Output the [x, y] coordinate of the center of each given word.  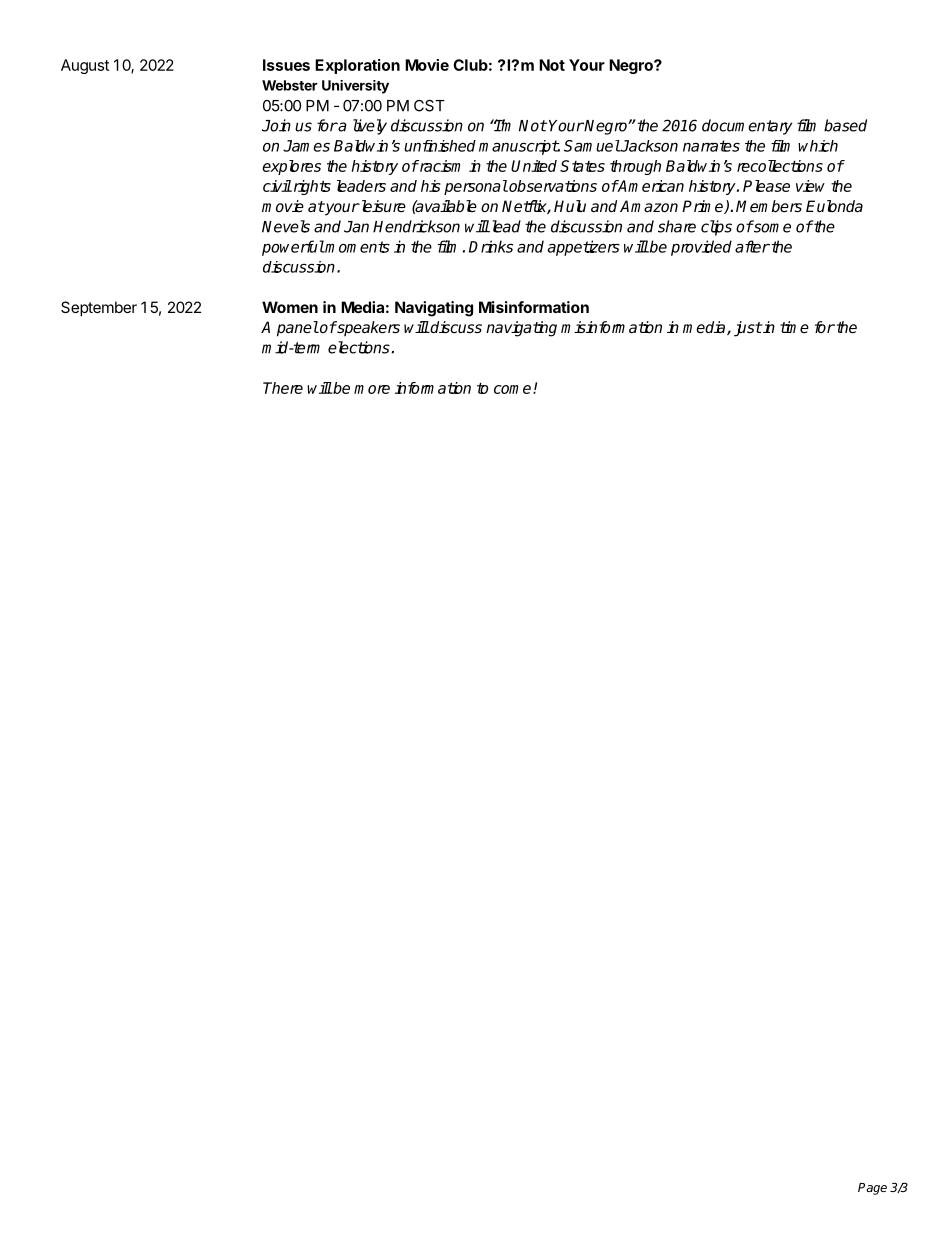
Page [872, 1189]
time [794, 327]
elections [359, 347]
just [748, 329]
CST [429, 106]
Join [276, 125]
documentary [747, 127]
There [283, 388]
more [372, 389]
